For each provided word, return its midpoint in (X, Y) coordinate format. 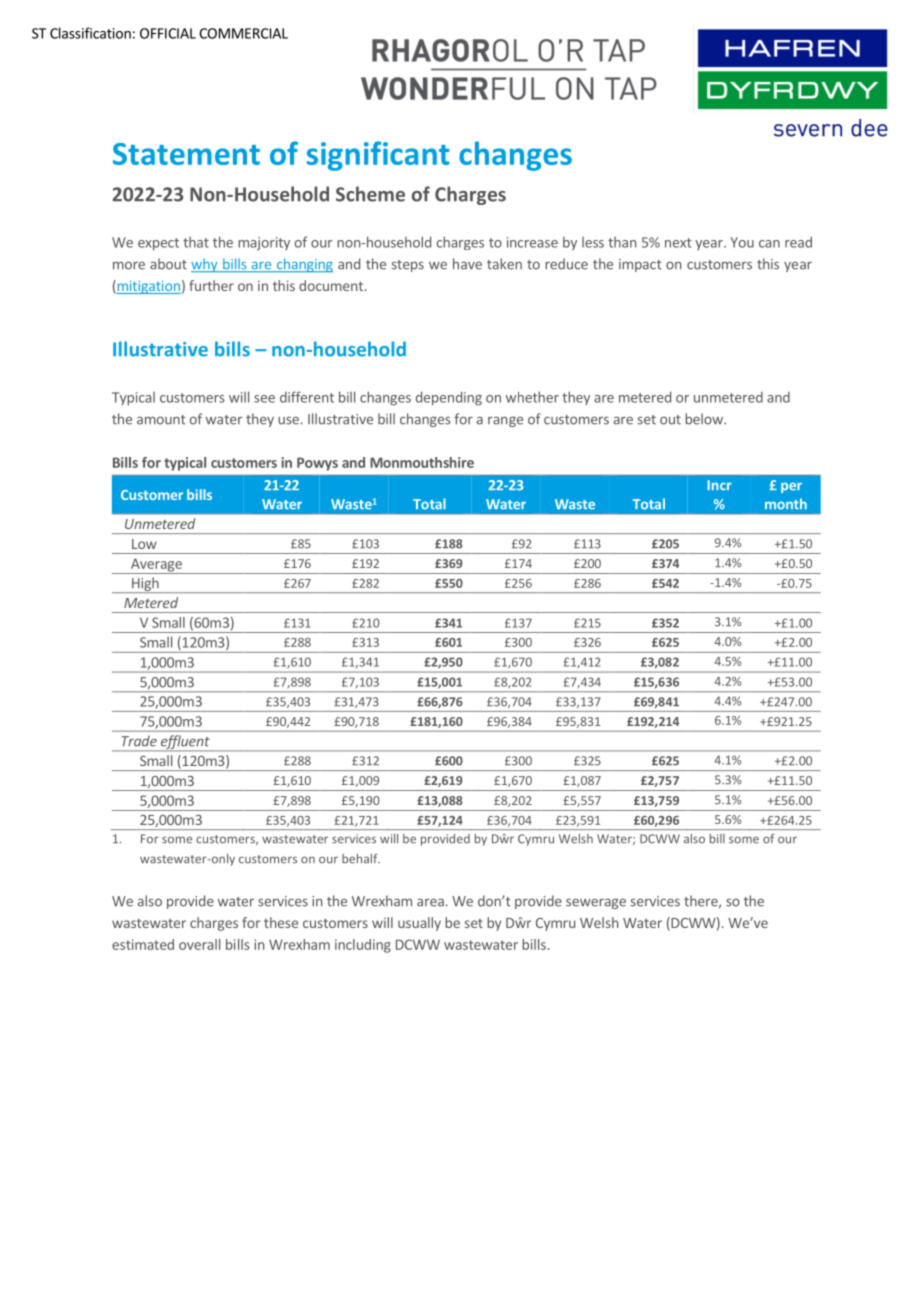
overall (199, 944)
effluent (185, 743)
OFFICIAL (168, 33)
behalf (361, 859)
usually (419, 924)
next (678, 243)
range (505, 421)
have (467, 264)
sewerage (596, 903)
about (168, 264)
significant (378, 156)
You (742, 242)
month (786, 504)
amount (161, 420)
